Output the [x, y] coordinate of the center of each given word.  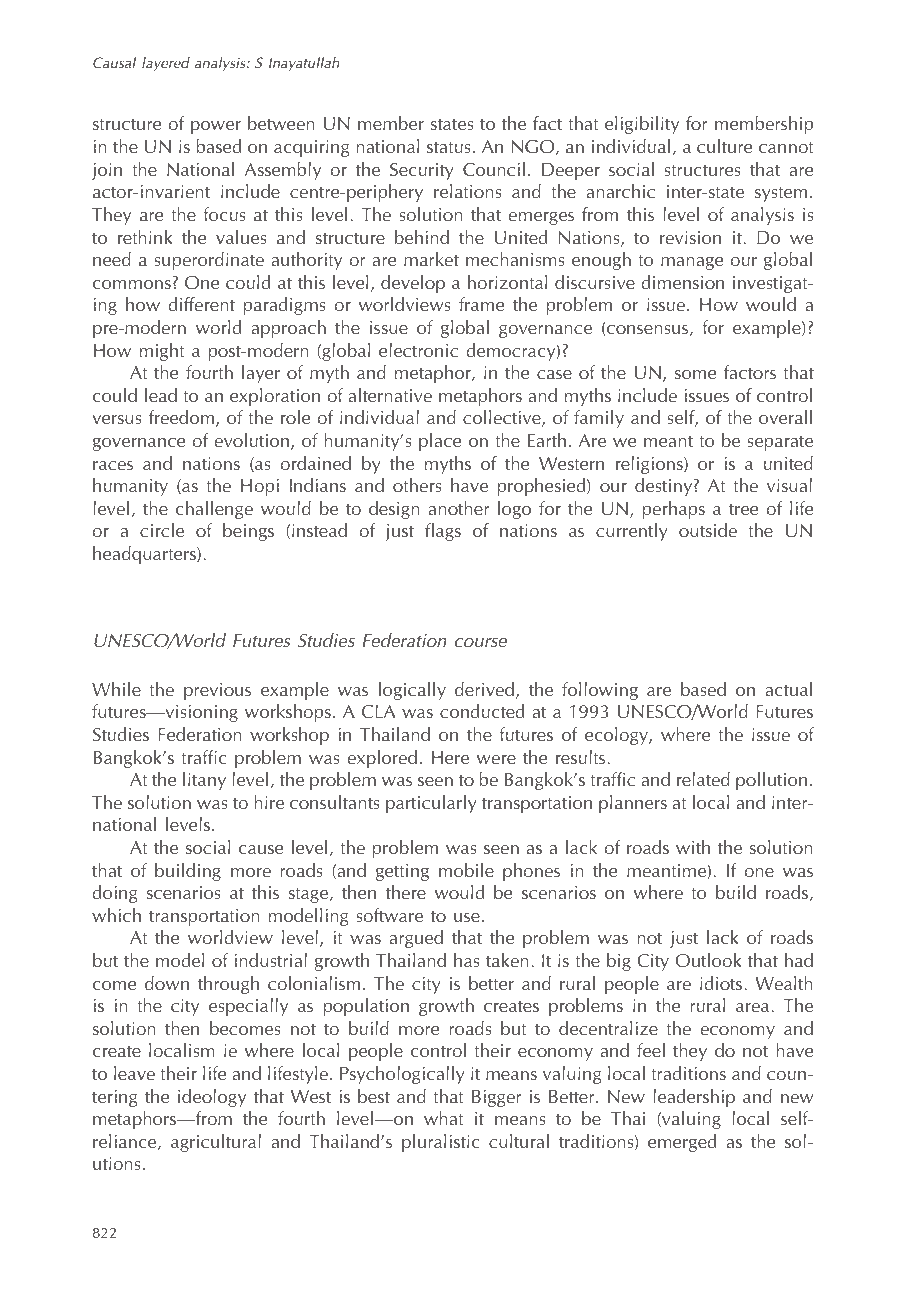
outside [708, 530]
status [449, 147]
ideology [212, 1098]
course [481, 642]
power [216, 127]
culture [725, 146]
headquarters [145, 555]
